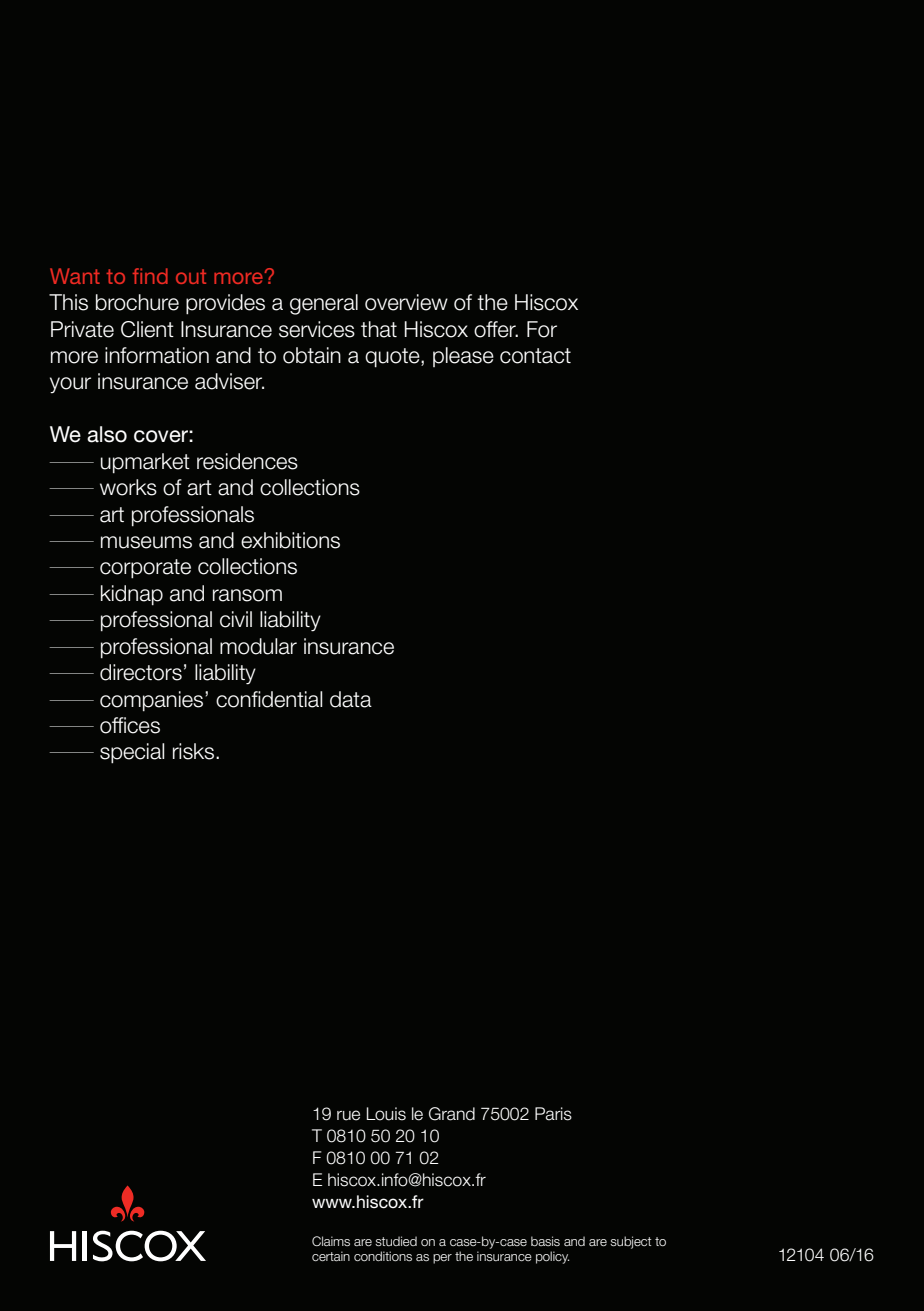 The width and height of the screenshot is (924, 1311). I want to click on data, so click(351, 699).
